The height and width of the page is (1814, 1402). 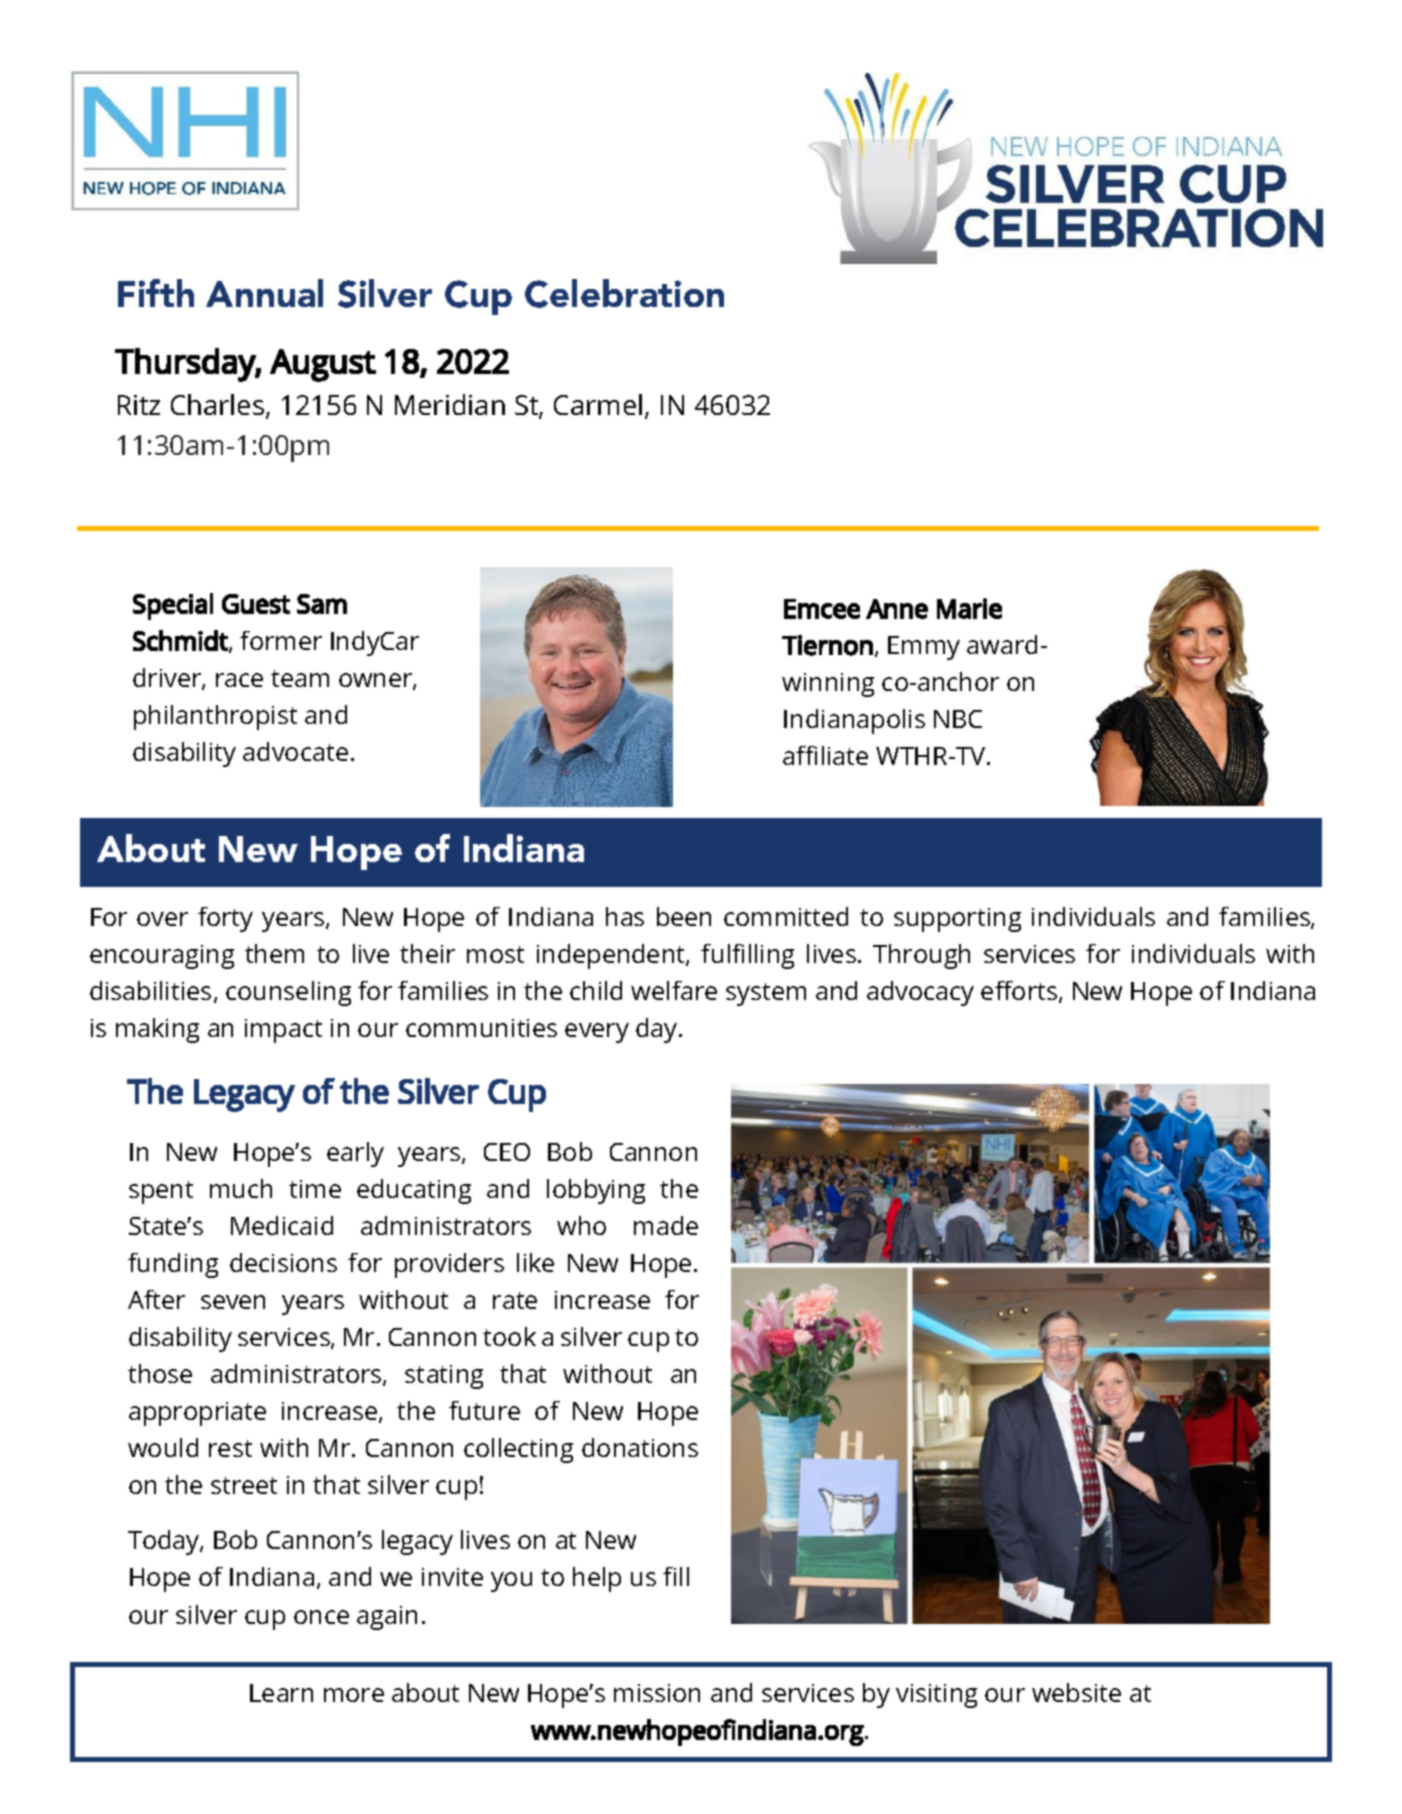 What do you see at coordinates (282, 1225) in the page?
I see `Medicaid` at bounding box center [282, 1225].
